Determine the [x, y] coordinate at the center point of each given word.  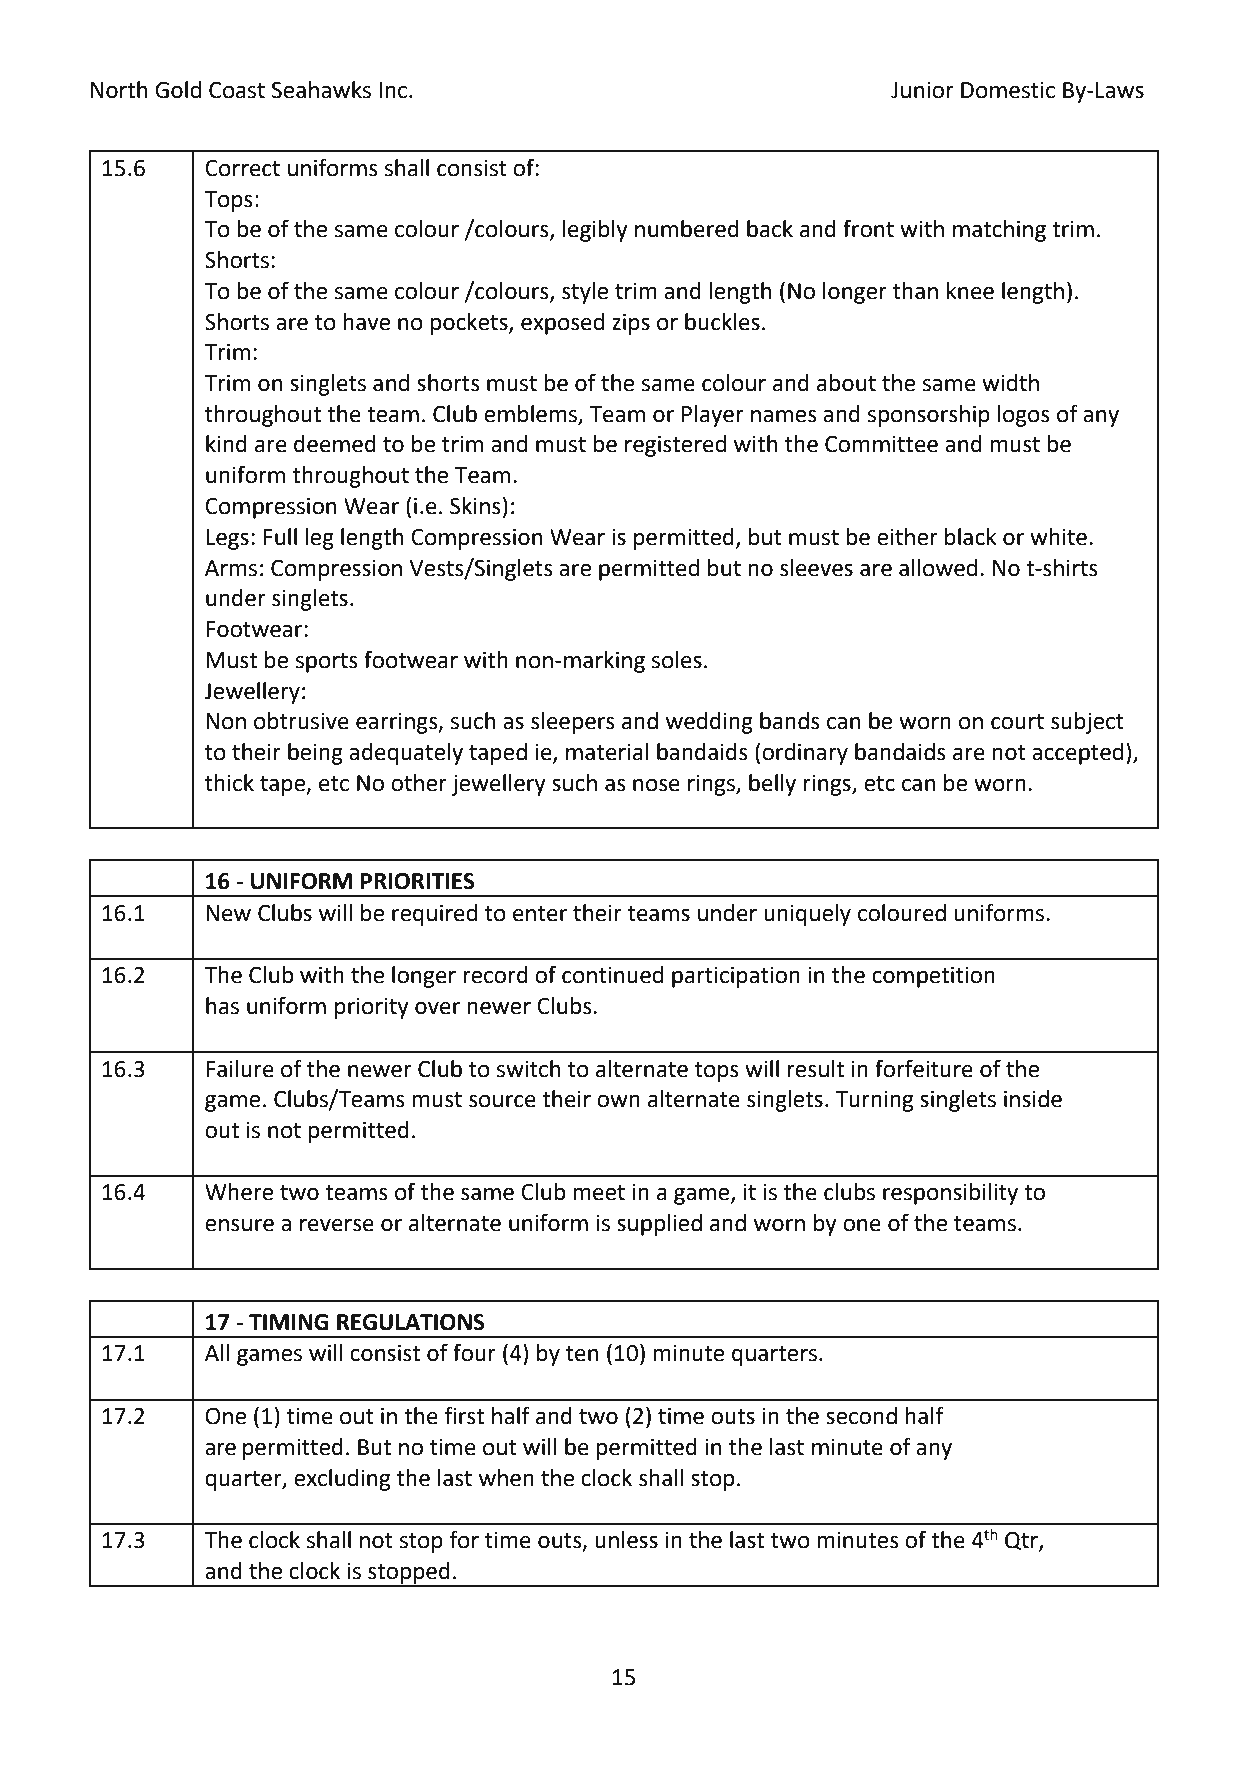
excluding [342, 1480]
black [971, 537]
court [1017, 722]
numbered [687, 229]
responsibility [950, 1194]
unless [626, 1540]
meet [599, 1193]
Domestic [1008, 90]
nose [656, 785]
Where [239, 1192]
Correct [242, 168]
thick [229, 783]
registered [675, 446]
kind [226, 444]
